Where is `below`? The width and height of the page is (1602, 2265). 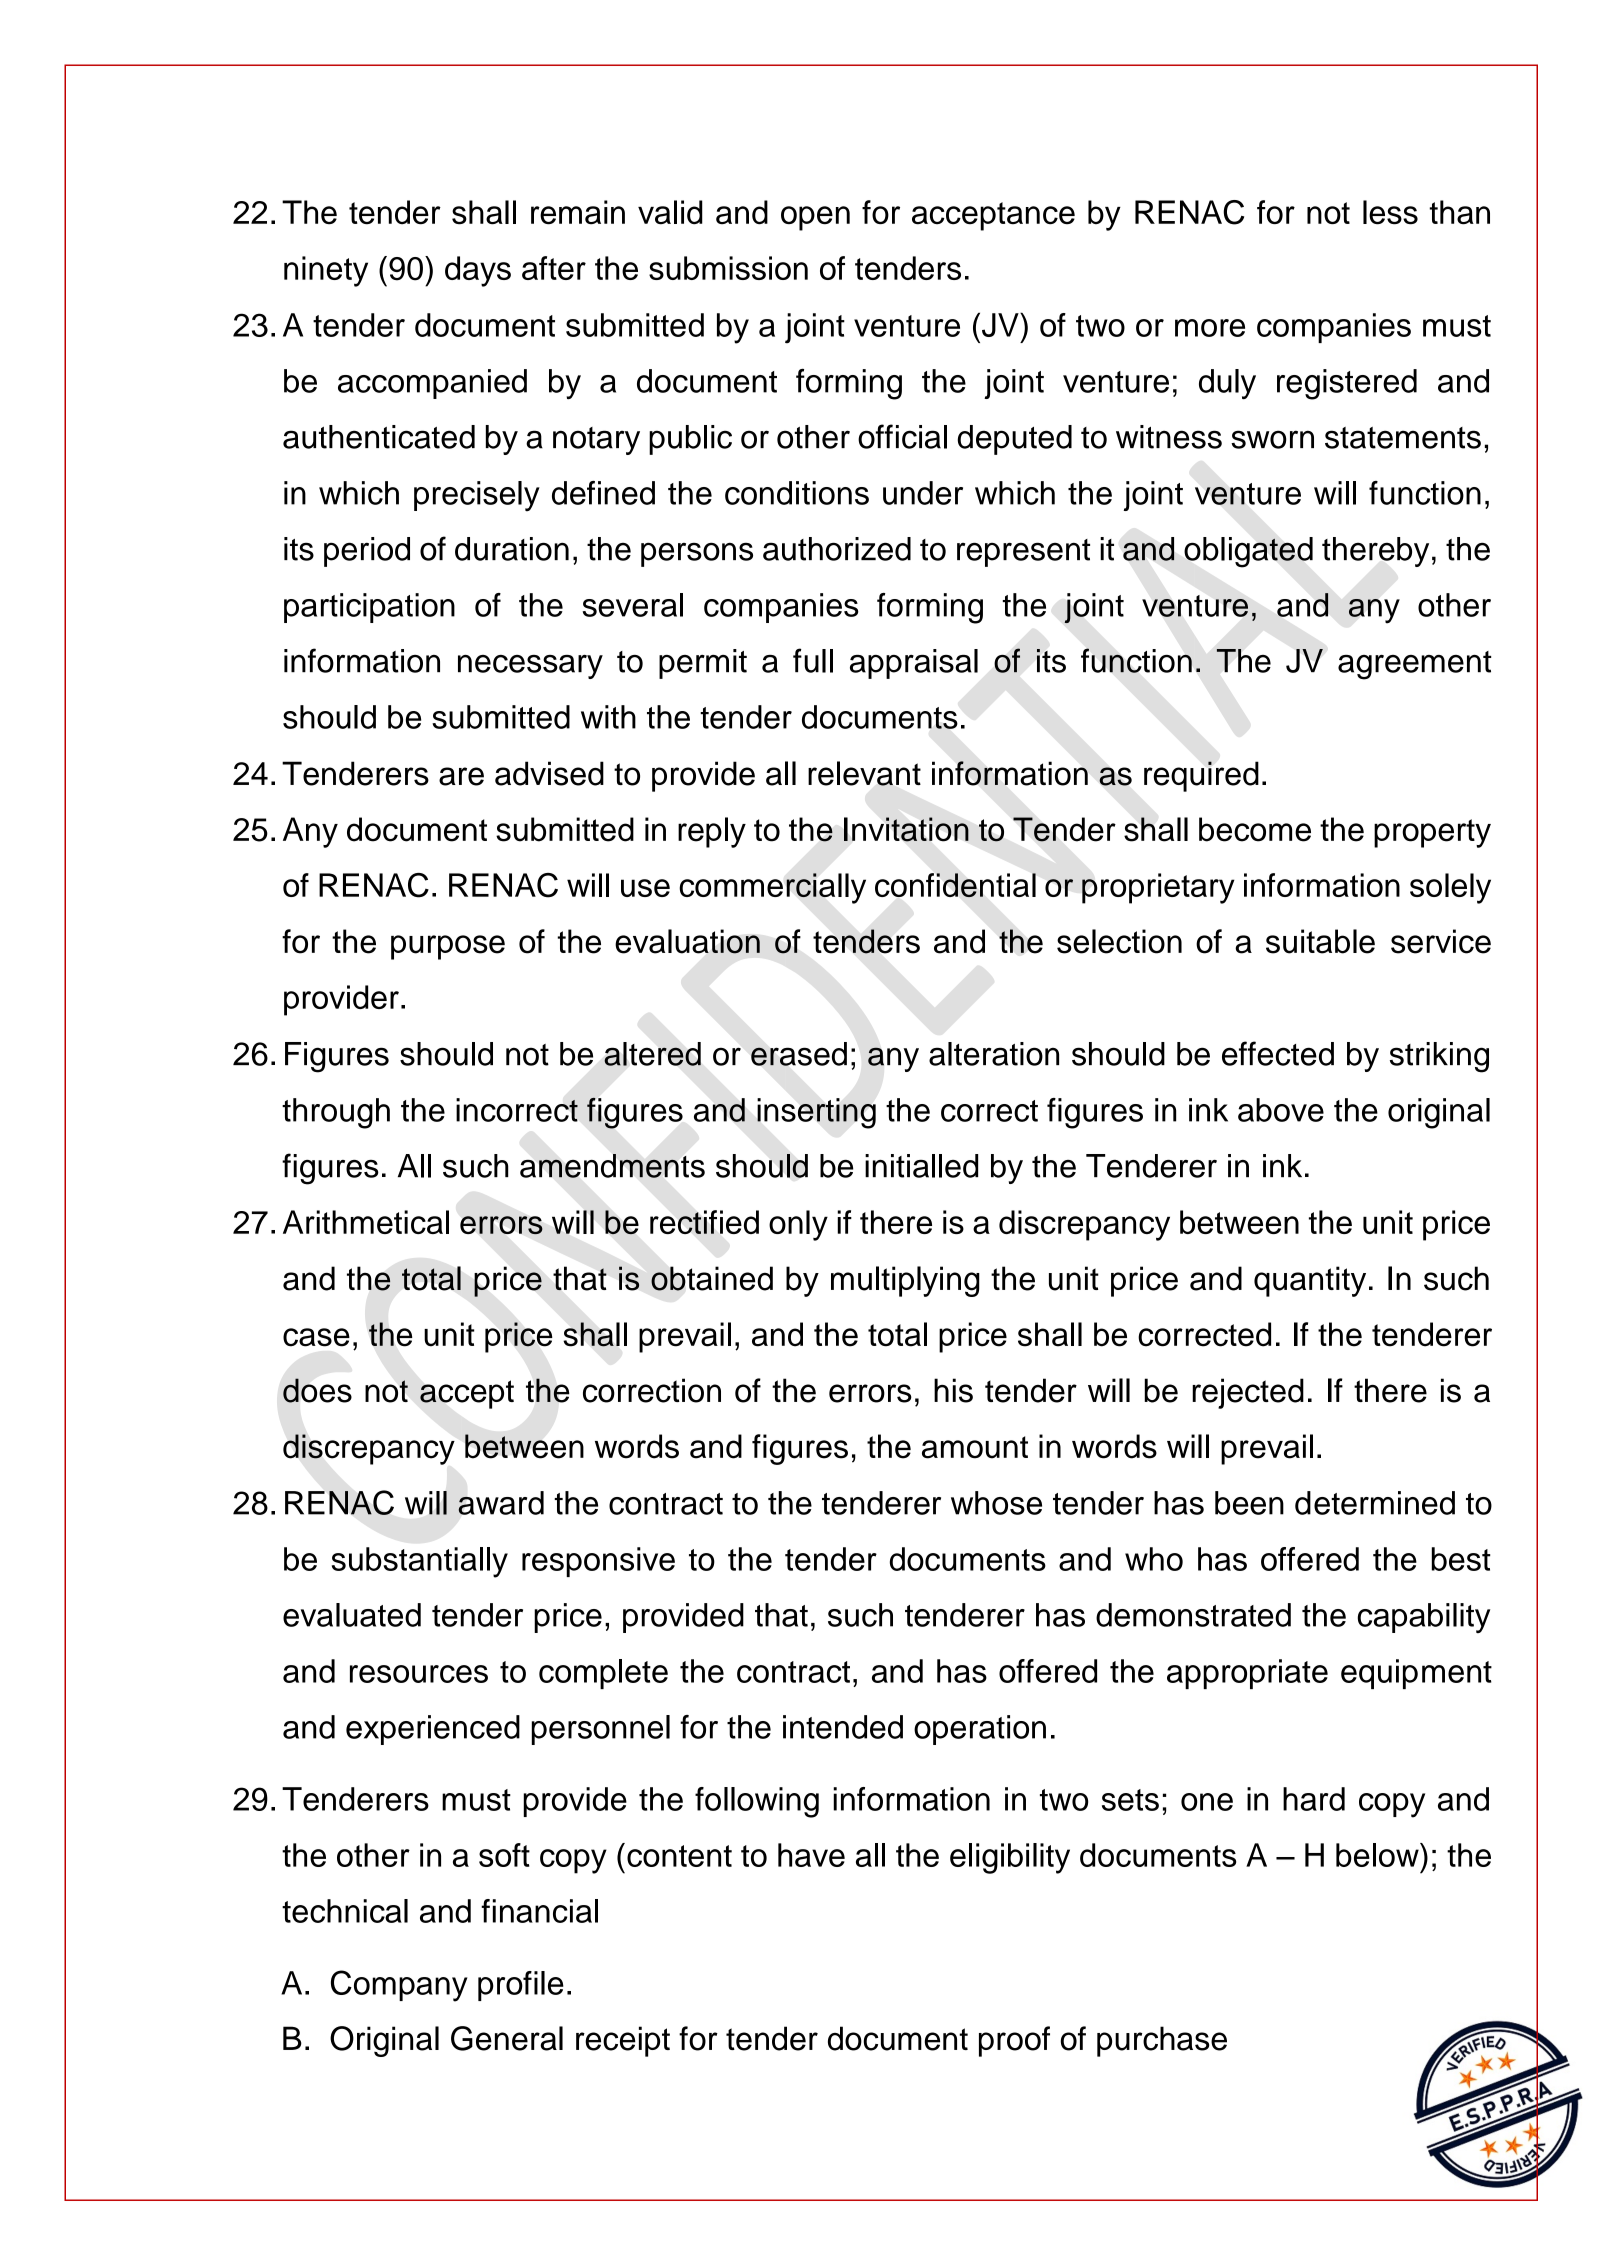
below is located at coordinates (1378, 1855).
